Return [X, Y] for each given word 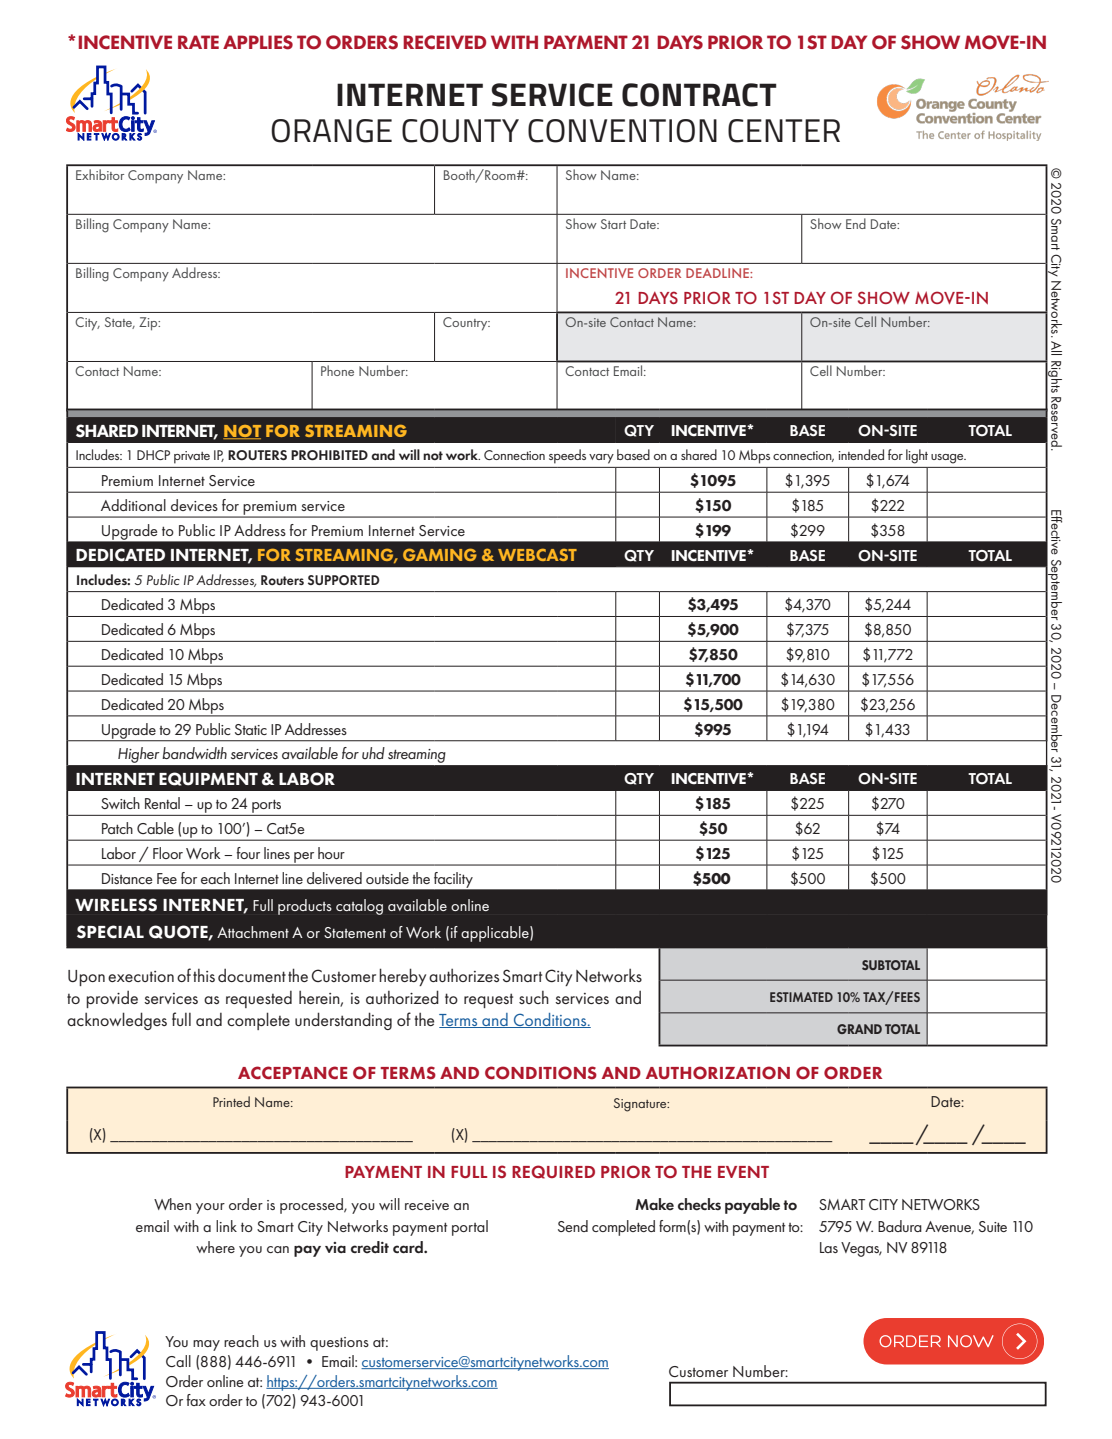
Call [178, 1361]
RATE [198, 42]
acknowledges [117, 1021]
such [534, 997]
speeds [567, 456]
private [192, 457]
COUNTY [460, 131]
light [917, 456]
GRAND [859, 1029]
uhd [373, 753]
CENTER [784, 131]
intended [861, 454]
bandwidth [194, 753]
